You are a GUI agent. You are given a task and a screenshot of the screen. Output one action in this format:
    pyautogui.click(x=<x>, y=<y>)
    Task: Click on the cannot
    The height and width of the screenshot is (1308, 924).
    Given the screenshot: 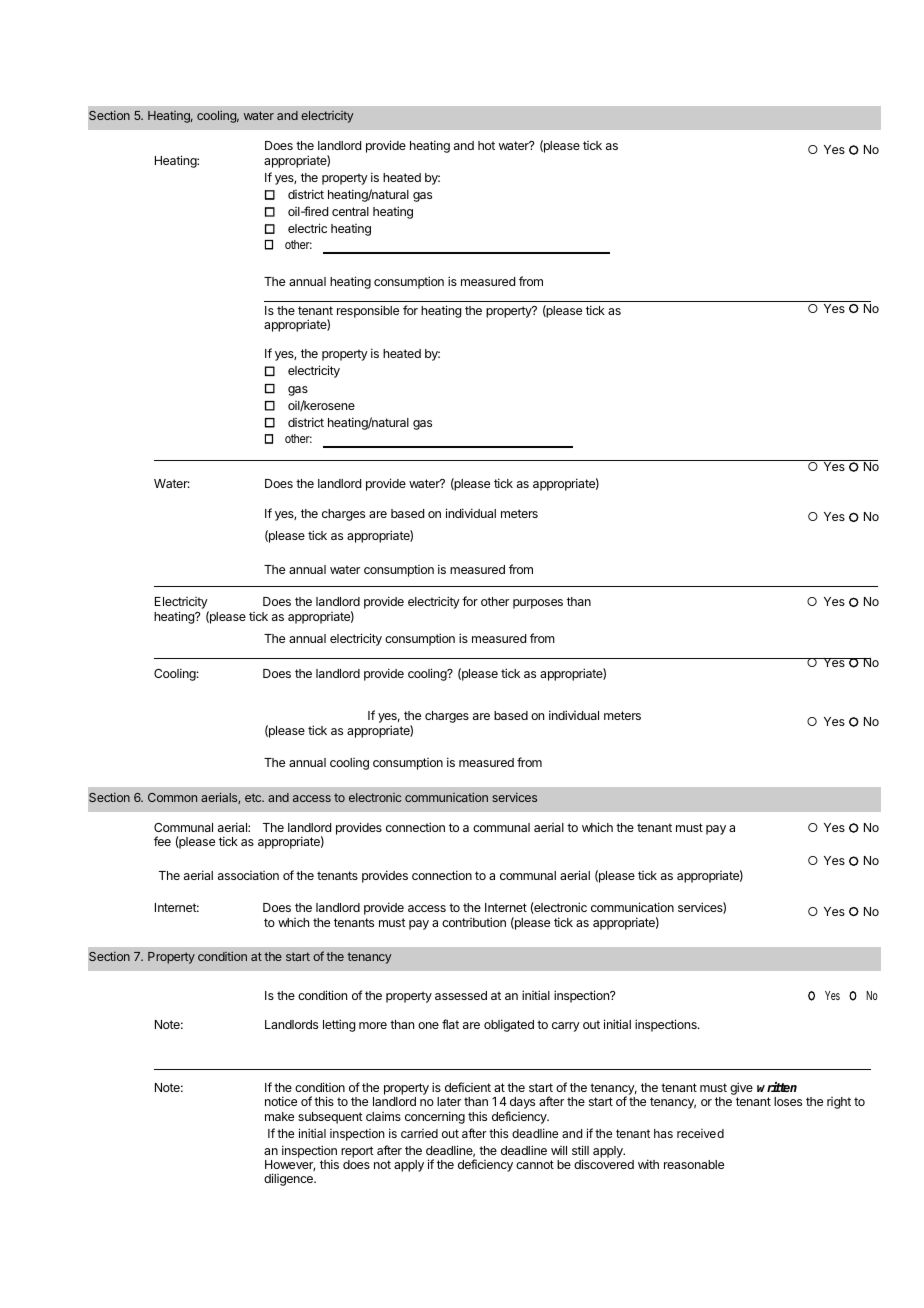 What is the action you would take?
    pyautogui.click(x=535, y=1164)
